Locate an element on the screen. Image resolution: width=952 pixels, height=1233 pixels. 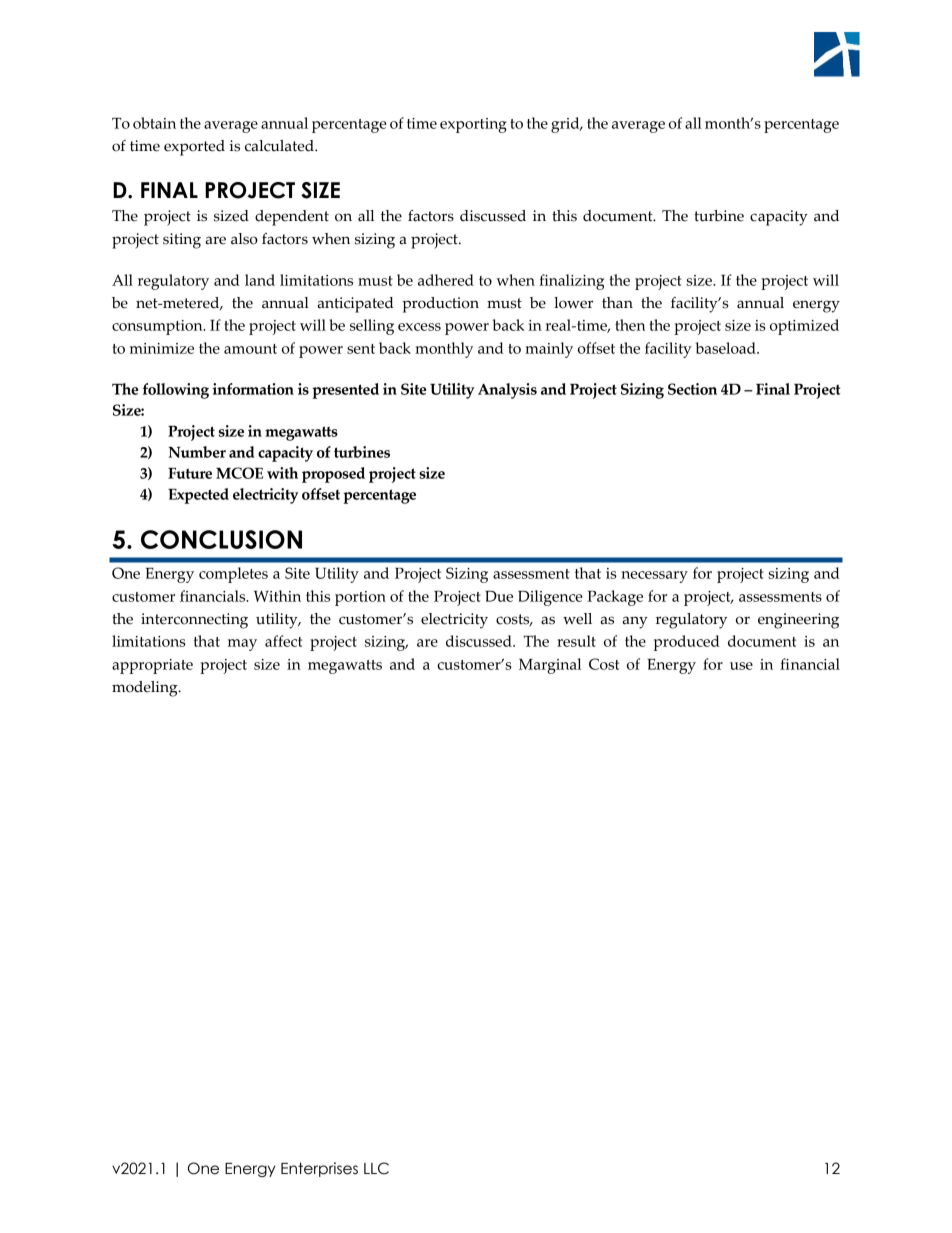
use is located at coordinates (741, 666).
